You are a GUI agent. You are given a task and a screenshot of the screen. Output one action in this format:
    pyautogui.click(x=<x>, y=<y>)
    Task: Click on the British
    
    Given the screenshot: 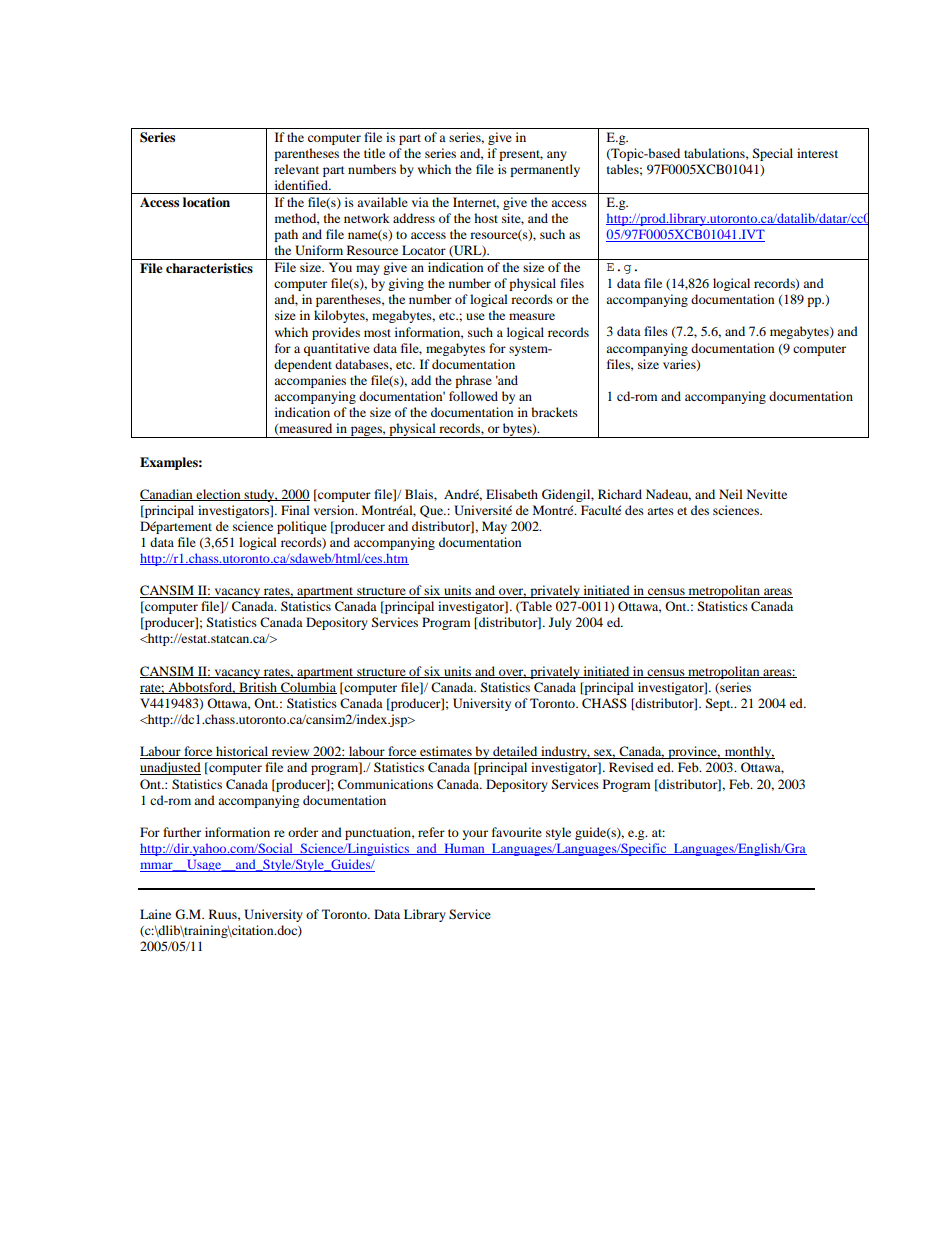 What is the action you would take?
    pyautogui.click(x=258, y=688)
